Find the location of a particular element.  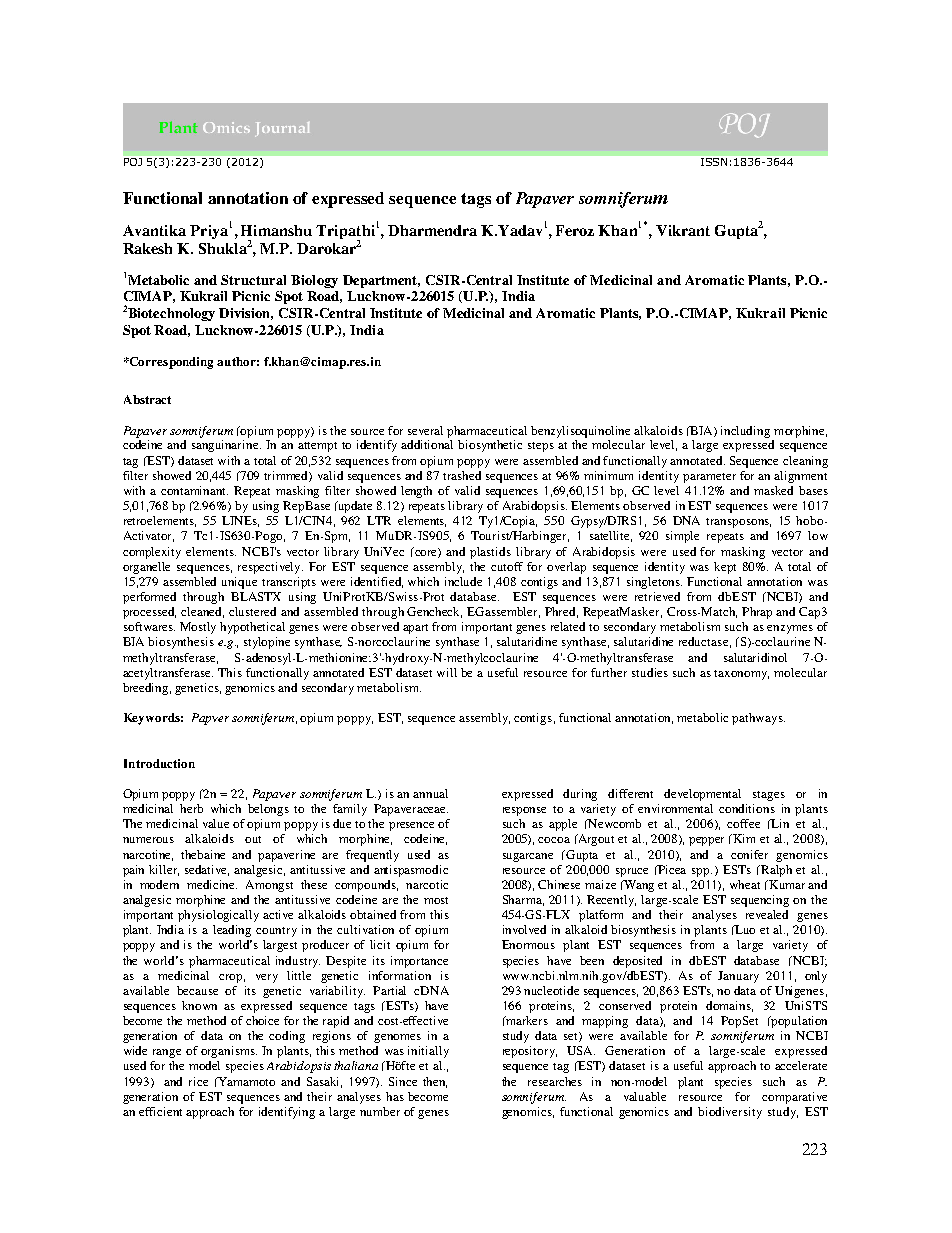

value is located at coordinates (216, 823).
